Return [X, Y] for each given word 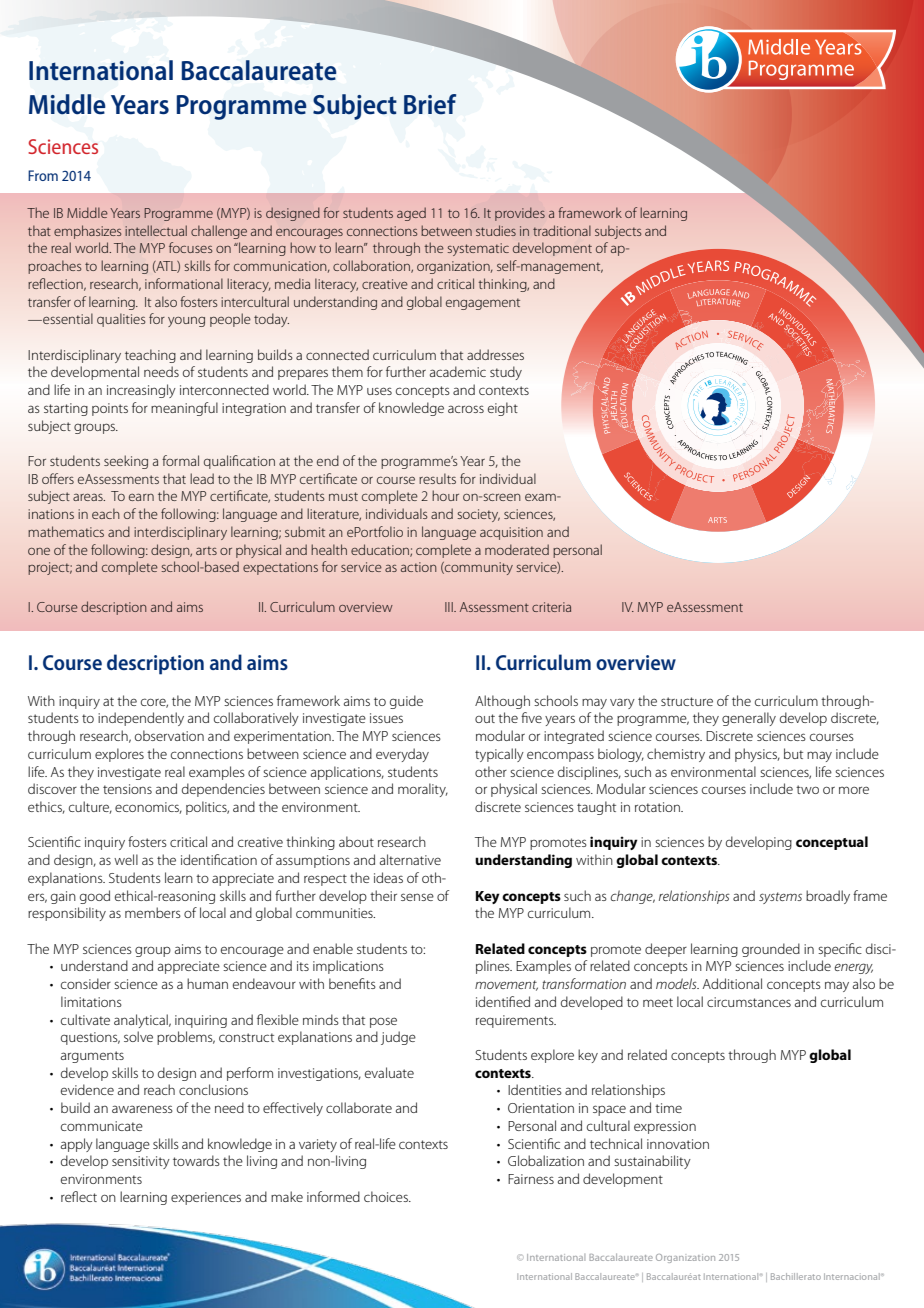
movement [506, 985]
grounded [771, 950]
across [466, 409]
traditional [562, 230]
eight [503, 409]
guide [406, 702]
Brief [430, 104]
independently [141, 719]
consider [86, 983]
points [110, 409]
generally [749, 719]
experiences [206, 1198]
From [43, 175]
